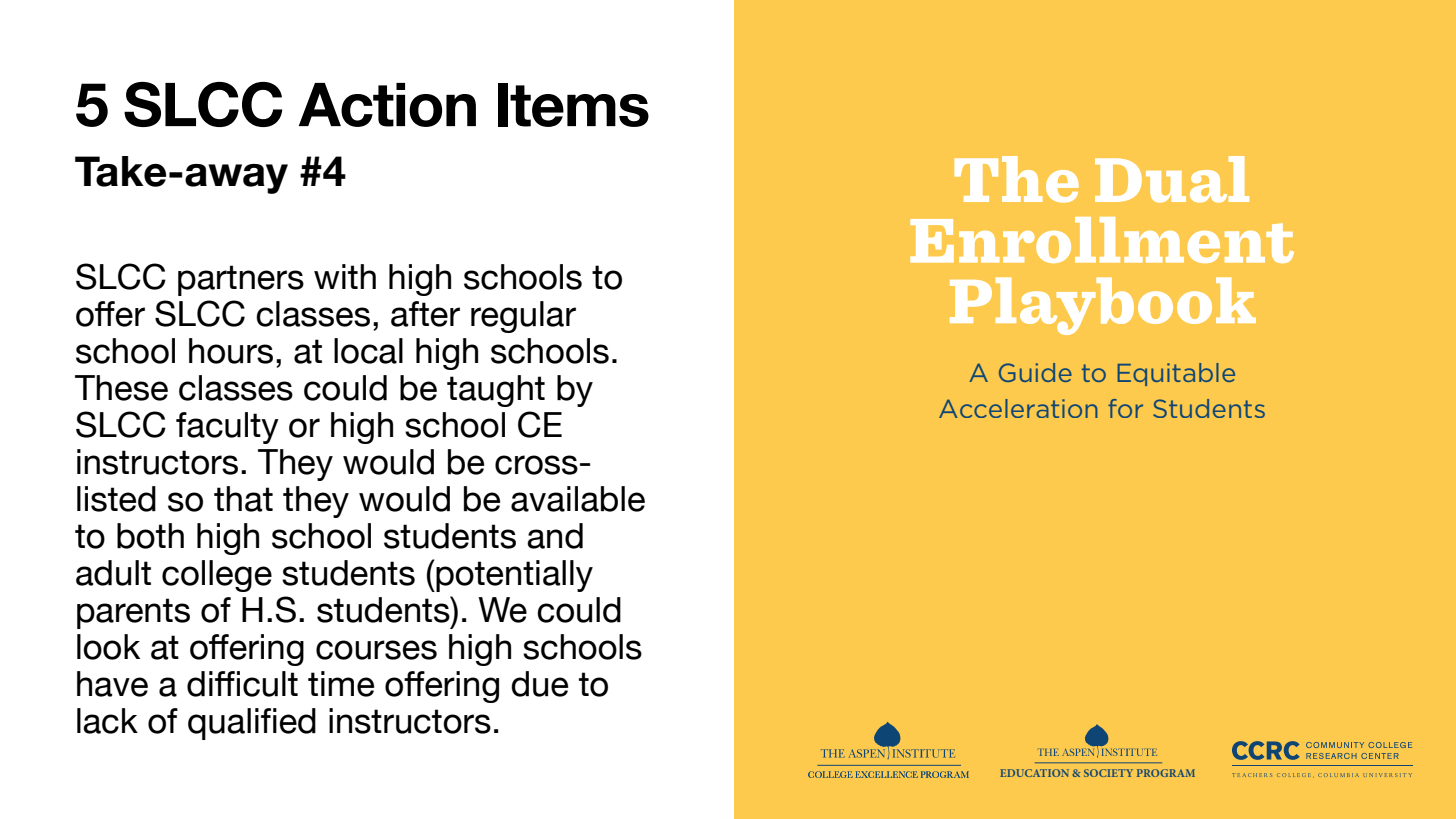  I want to click on lack, so click(107, 721).
